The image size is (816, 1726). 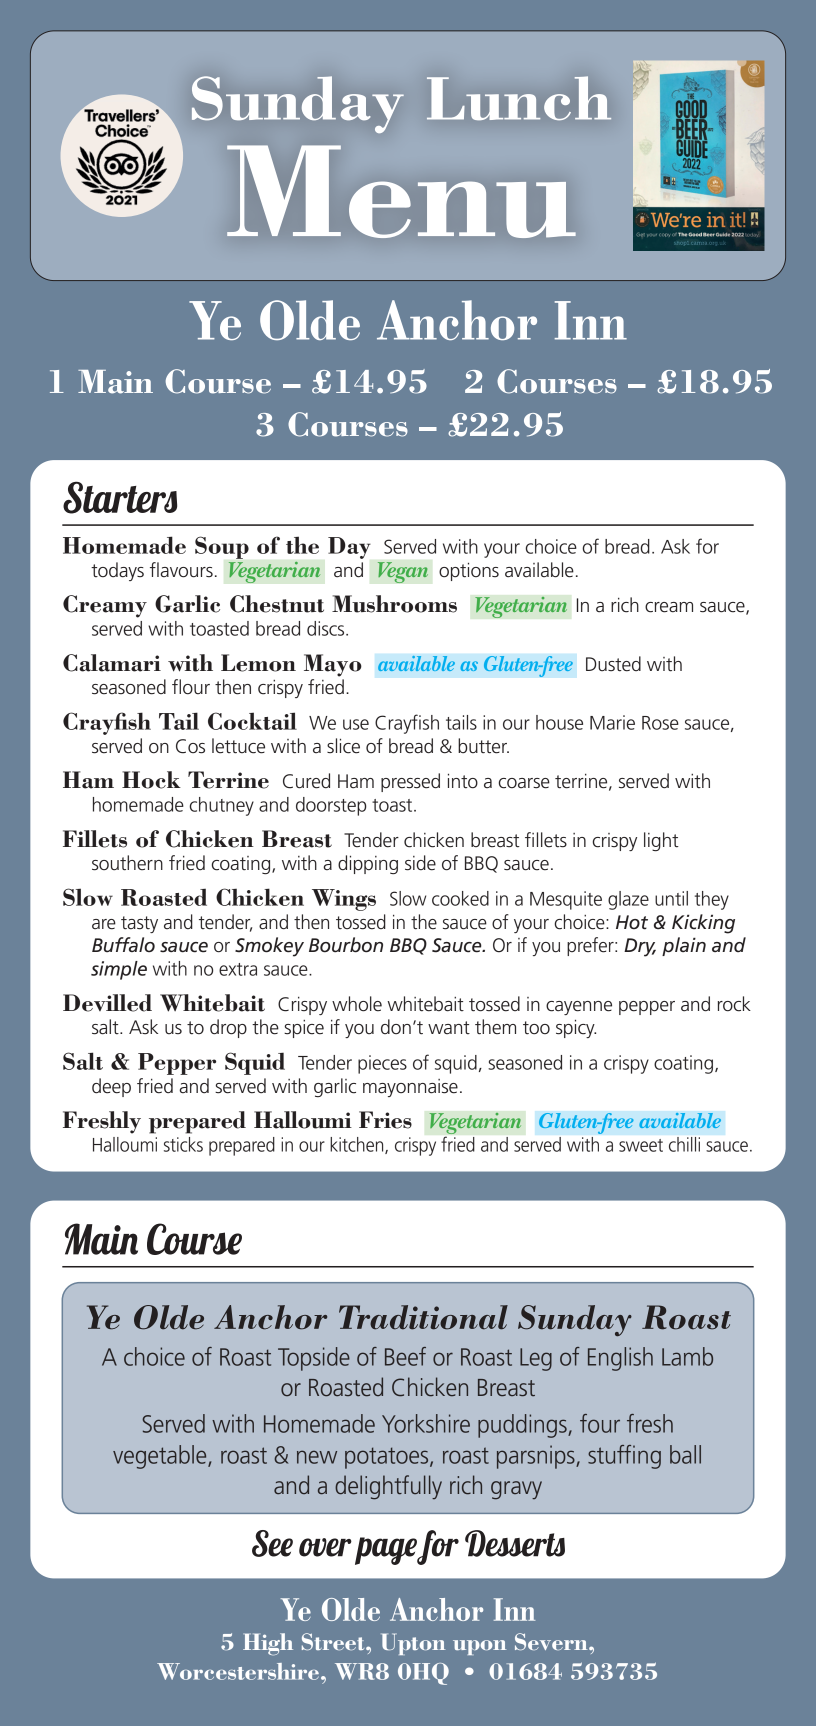 What do you see at coordinates (238, 1671) in the page?
I see `Worcestershire` at bounding box center [238, 1671].
